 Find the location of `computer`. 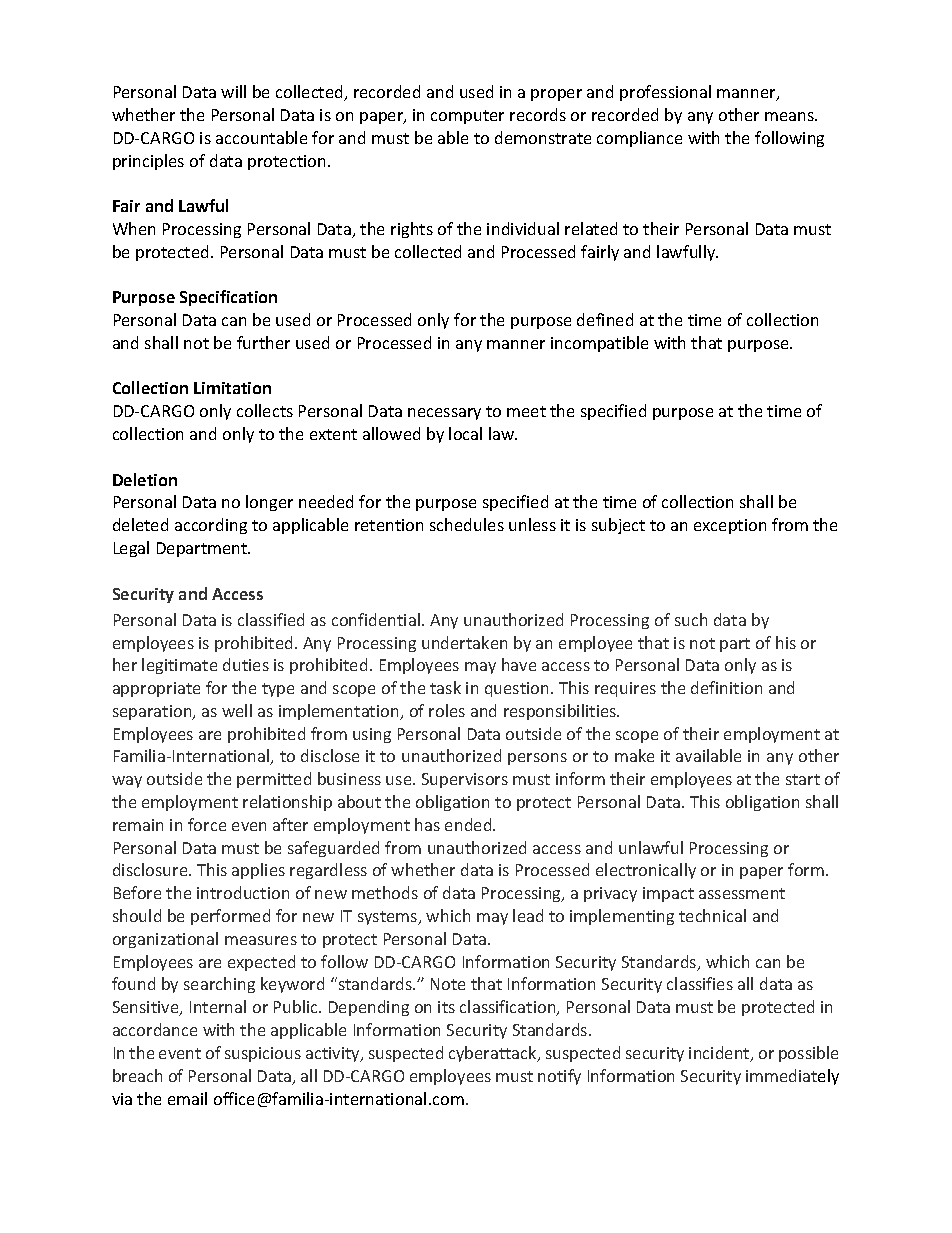

computer is located at coordinates (467, 117).
